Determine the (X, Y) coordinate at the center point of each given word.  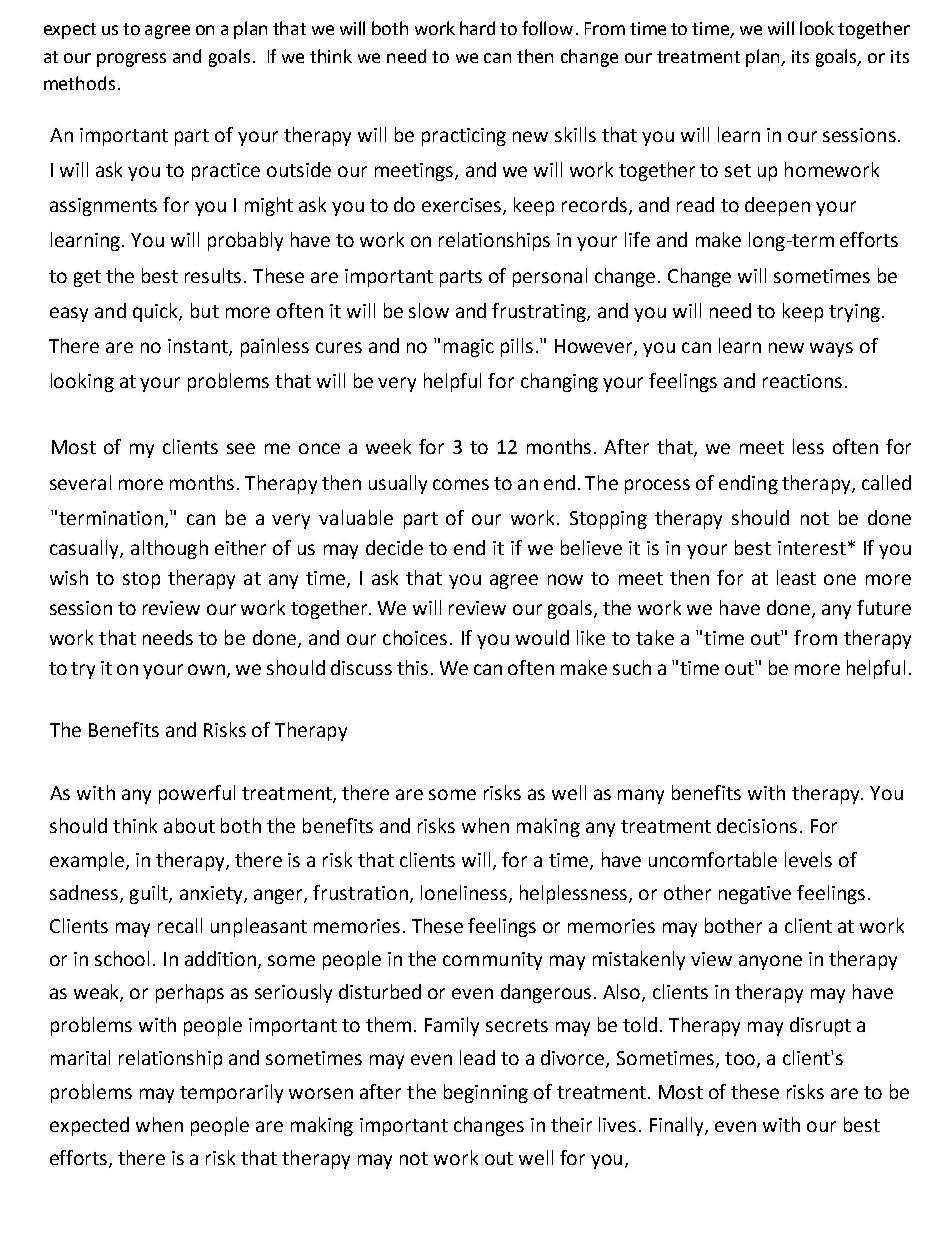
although (169, 549)
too (740, 1058)
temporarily (231, 1093)
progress (131, 60)
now (565, 579)
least (796, 577)
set (738, 170)
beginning (486, 1093)
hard (477, 28)
